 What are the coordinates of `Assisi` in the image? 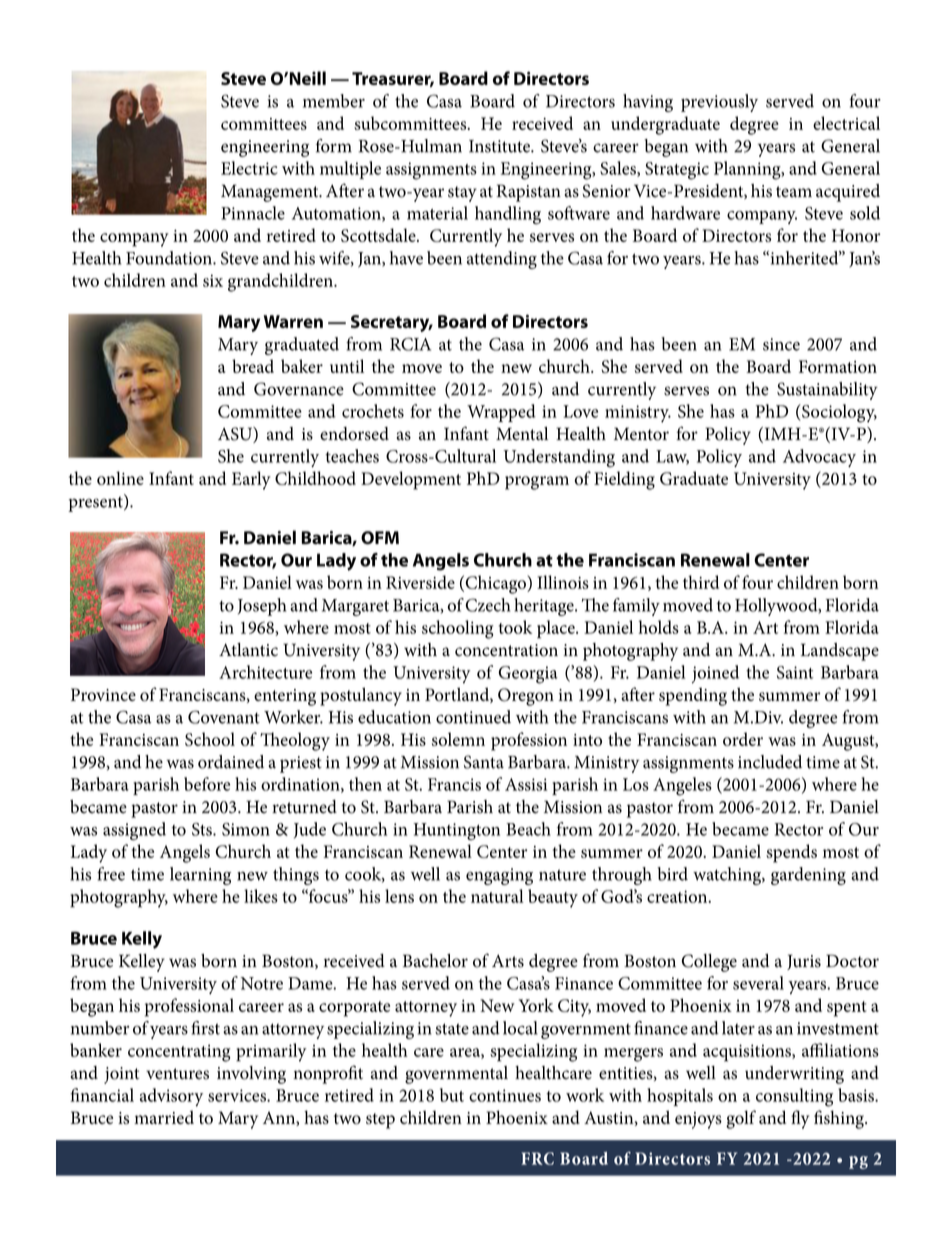 It's located at (526, 784).
